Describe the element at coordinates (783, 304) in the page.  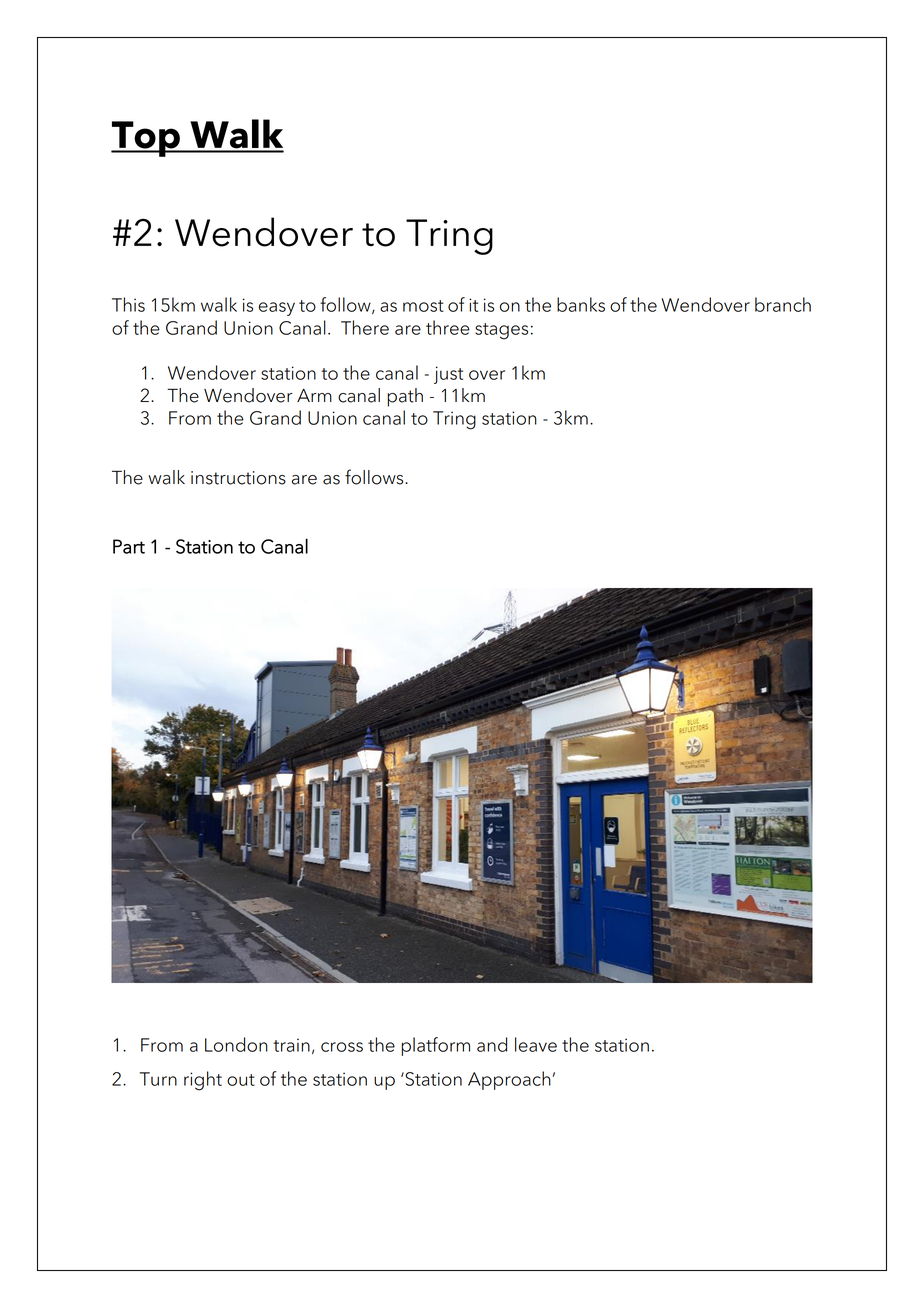
I see `branch` at that location.
